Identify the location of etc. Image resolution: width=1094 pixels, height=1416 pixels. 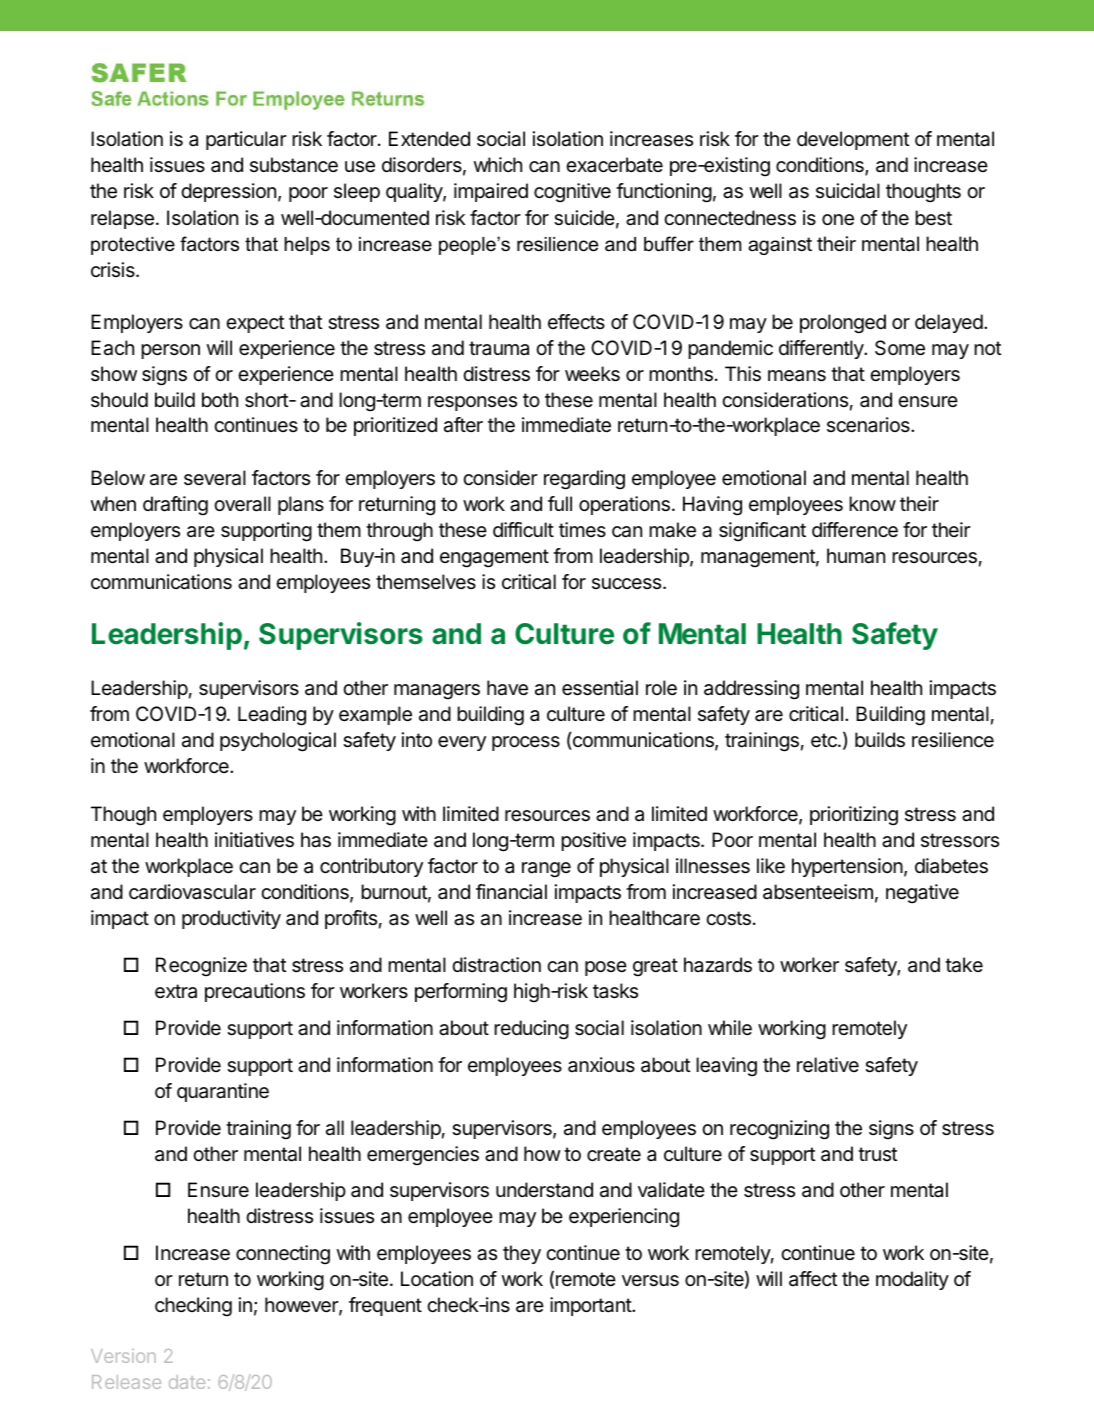
(825, 740).
